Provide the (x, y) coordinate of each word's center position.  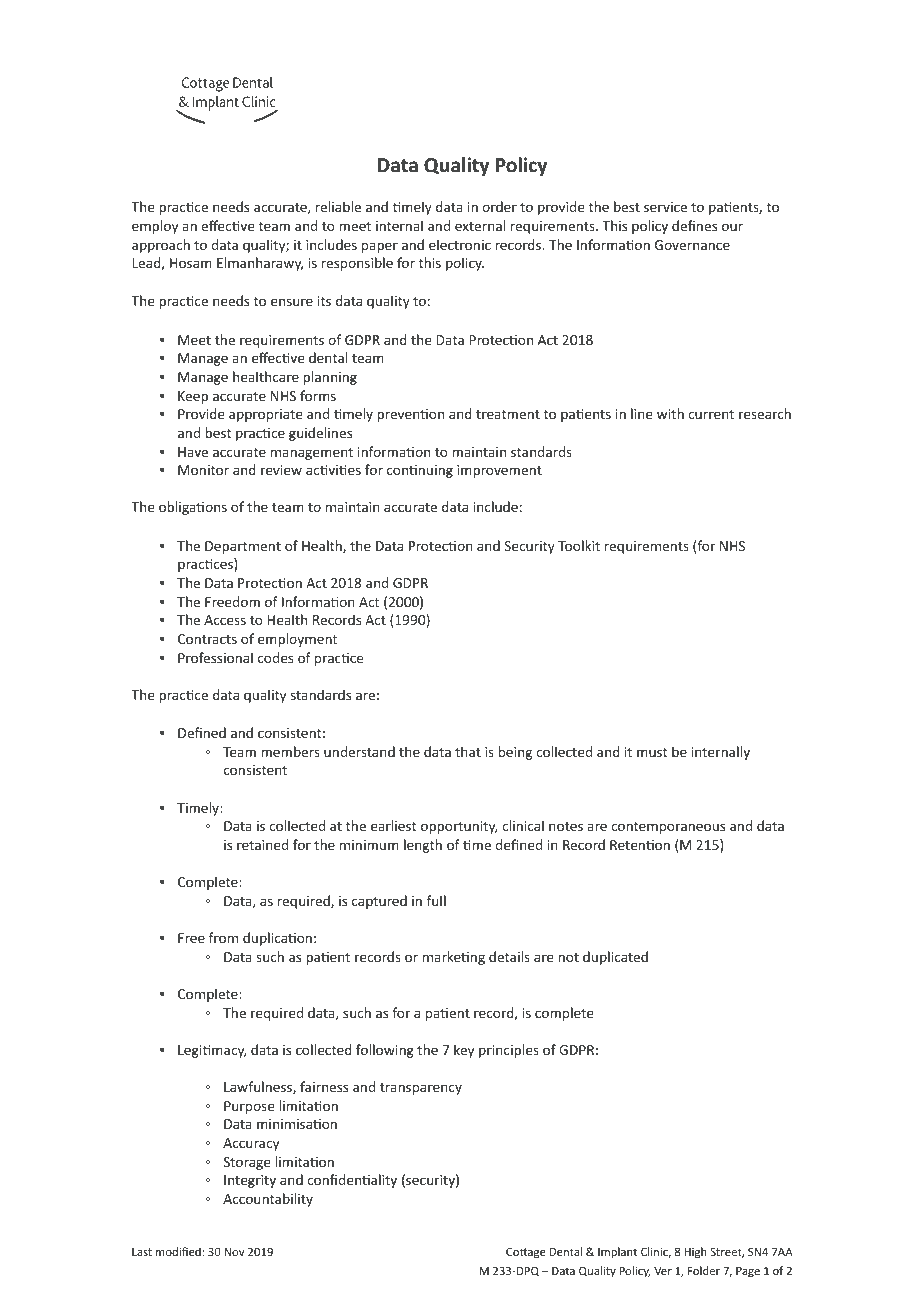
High (696, 1253)
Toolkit (579, 545)
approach (161, 246)
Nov (235, 1252)
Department (243, 547)
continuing (420, 471)
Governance (692, 245)
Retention (640, 845)
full (436, 900)
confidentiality (352, 1181)
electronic (460, 244)
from (223, 937)
